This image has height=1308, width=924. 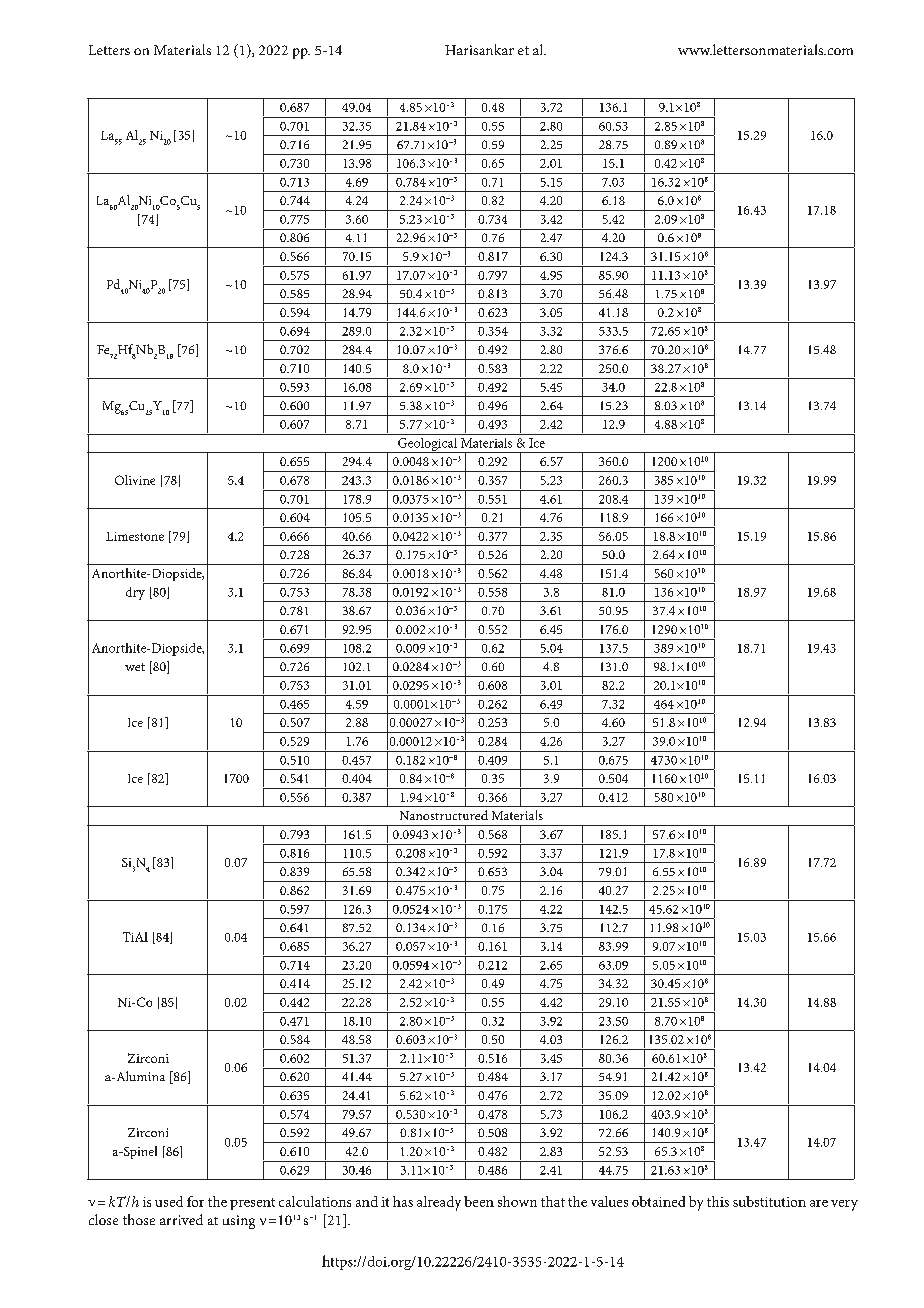 What do you see at coordinates (135, 593) in the image?
I see `dry` at bounding box center [135, 593].
